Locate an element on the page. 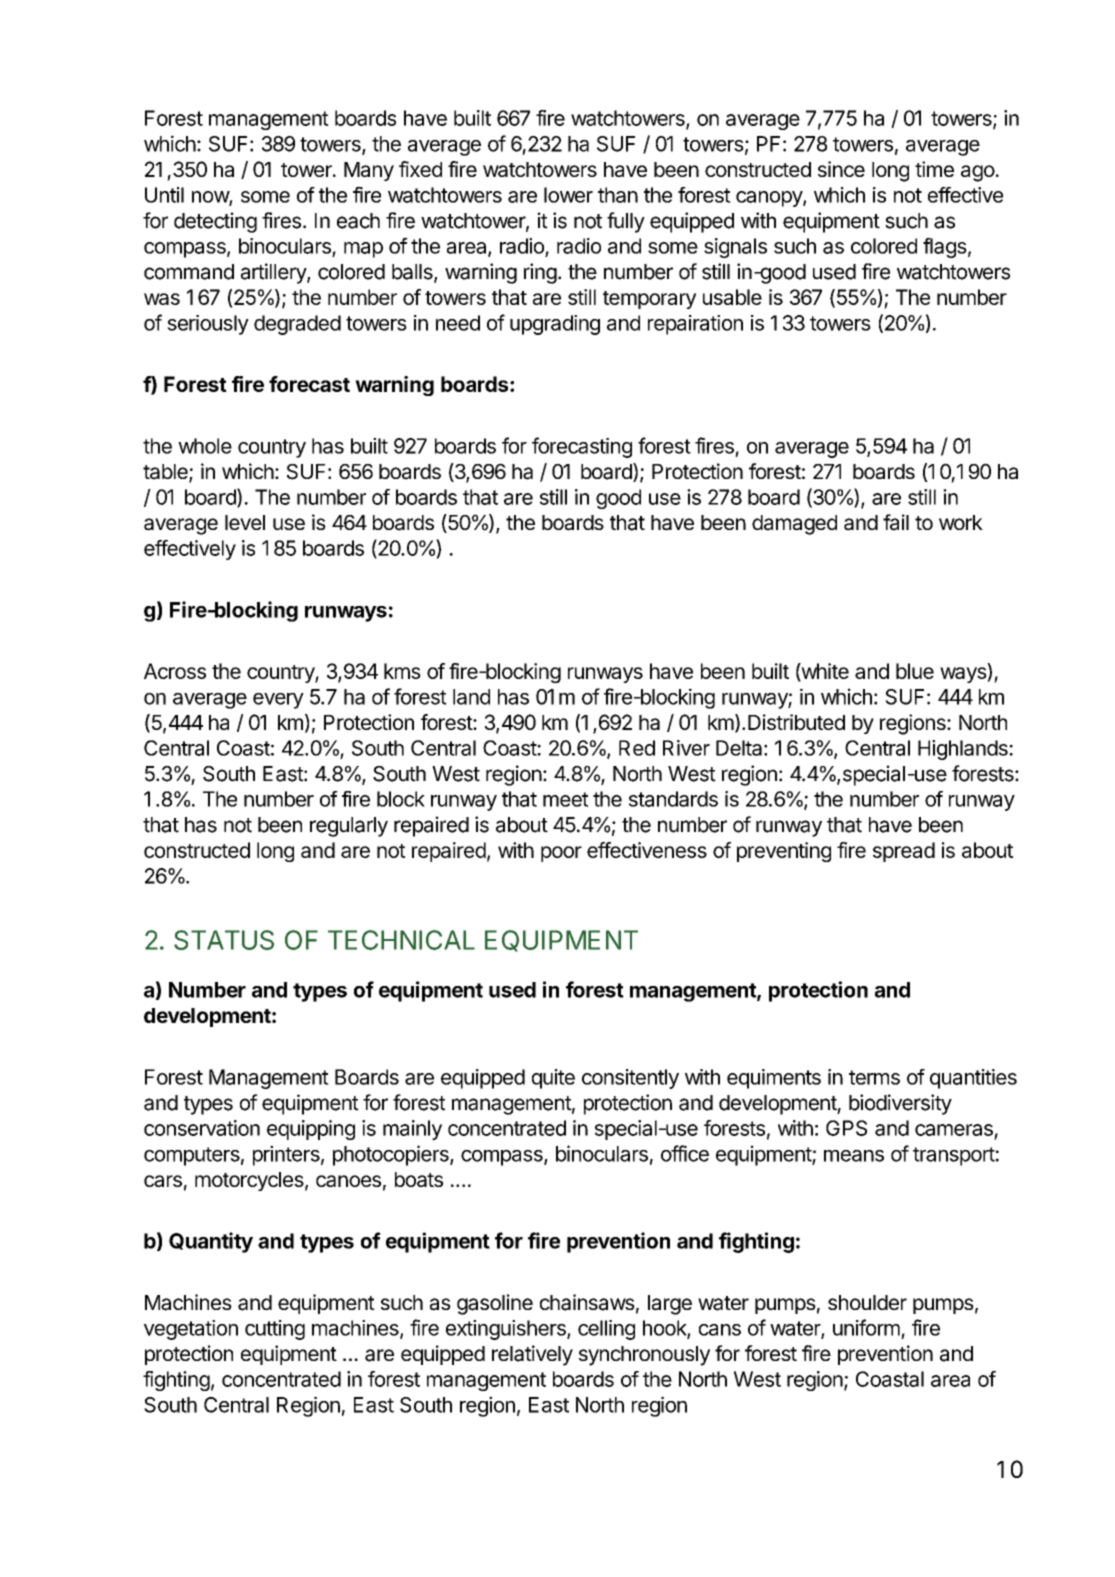 The height and width of the page is (1577, 1115). upgrading is located at coordinates (555, 325).
